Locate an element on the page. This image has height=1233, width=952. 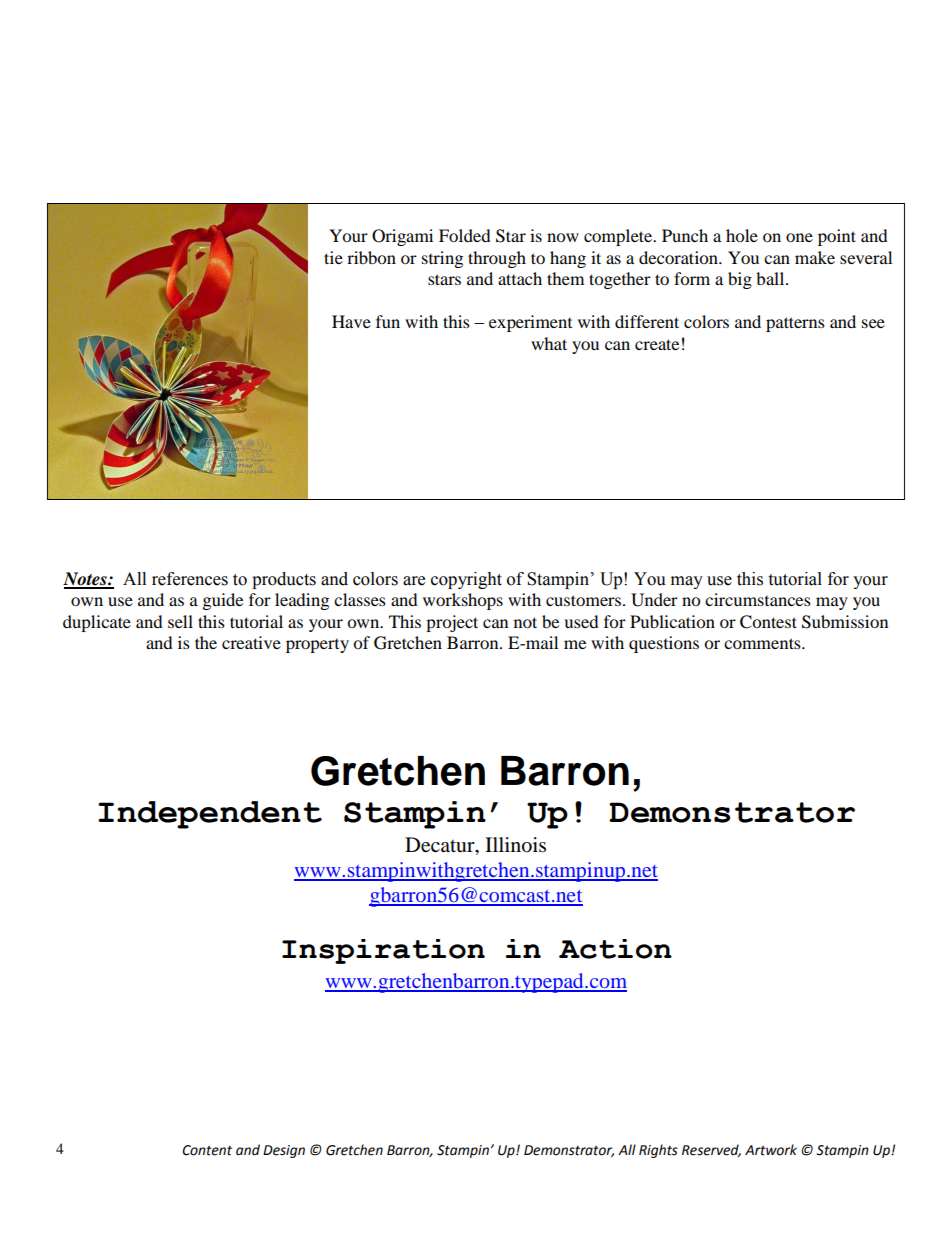
ball is located at coordinates (771, 278).
